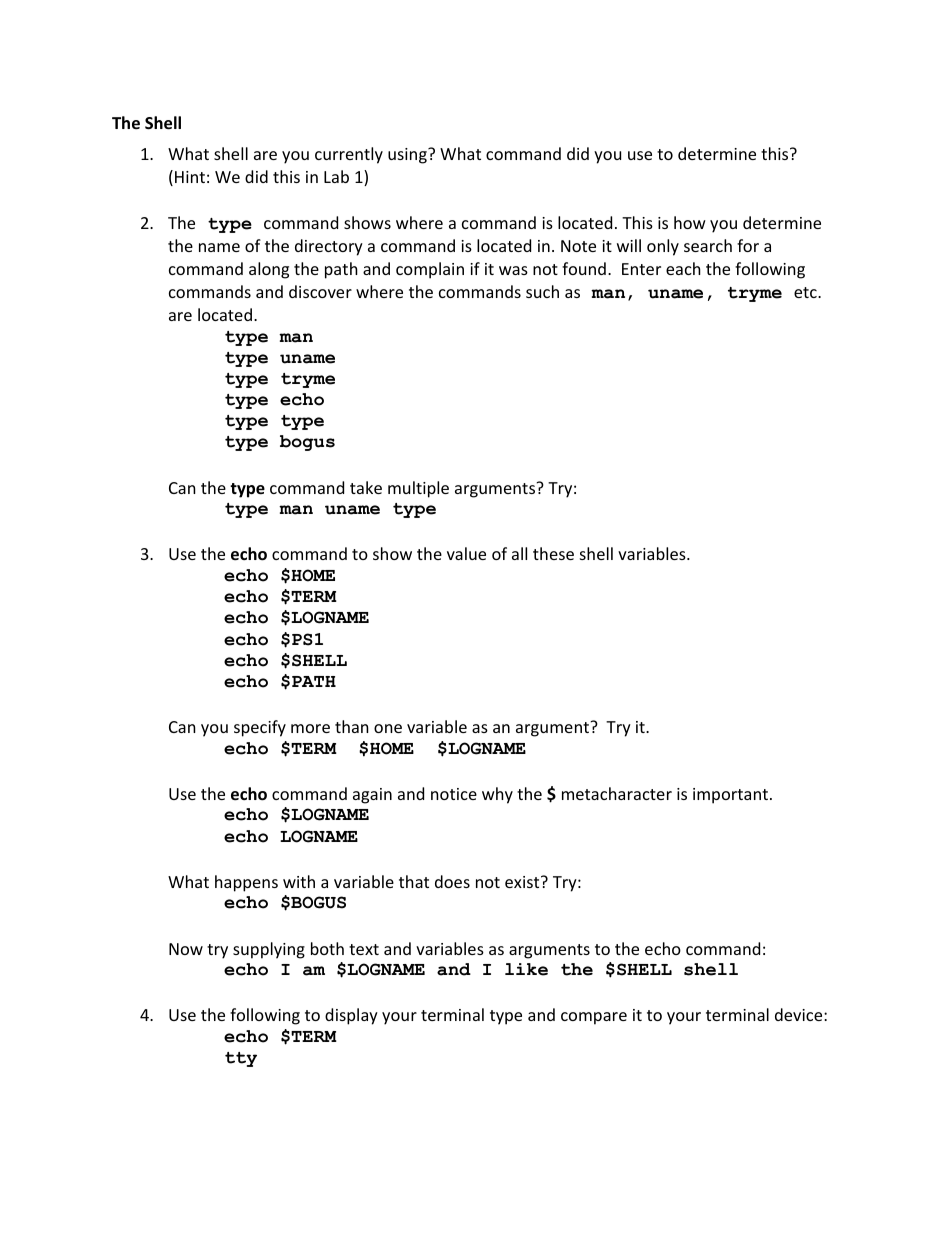 The image size is (952, 1233). What do you see at coordinates (526, 969) in the screenshot?
I see `like` at bounding box center [526, 969].
